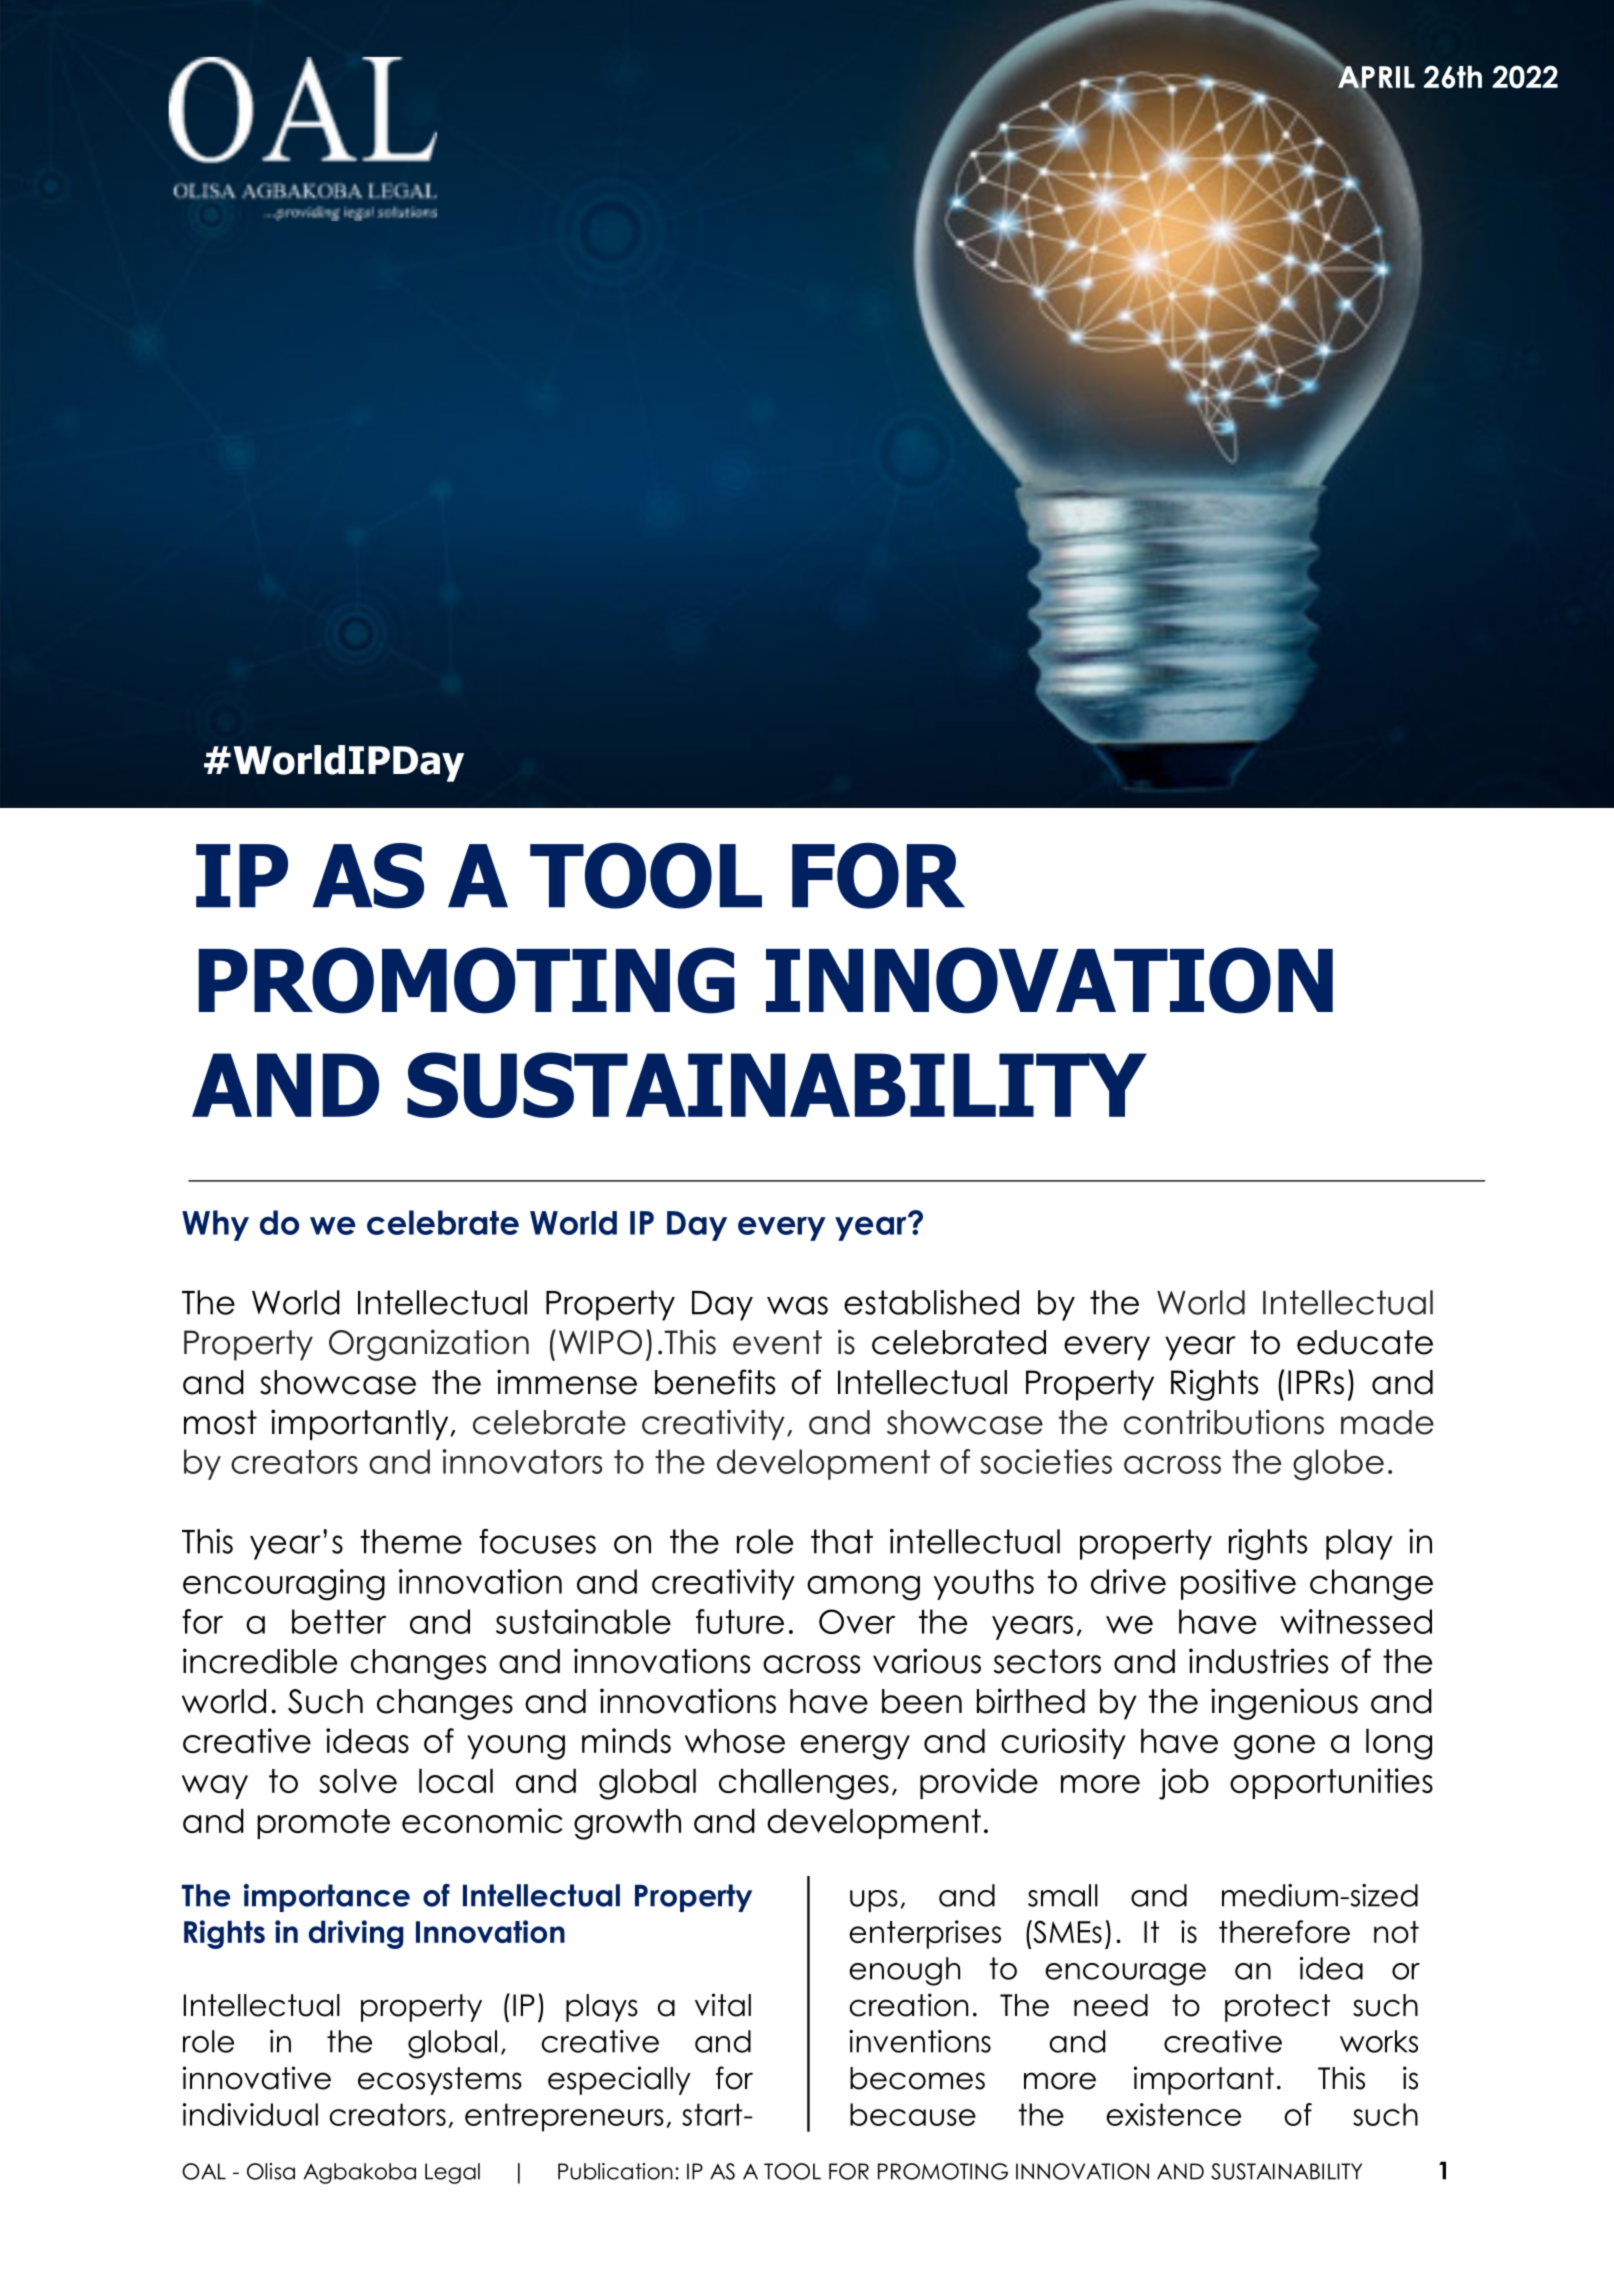 The width and height of the page is (1614, 2282). Describe the element at coordinates (1284, 1704) in the page. I see `ingenious` at that location.
